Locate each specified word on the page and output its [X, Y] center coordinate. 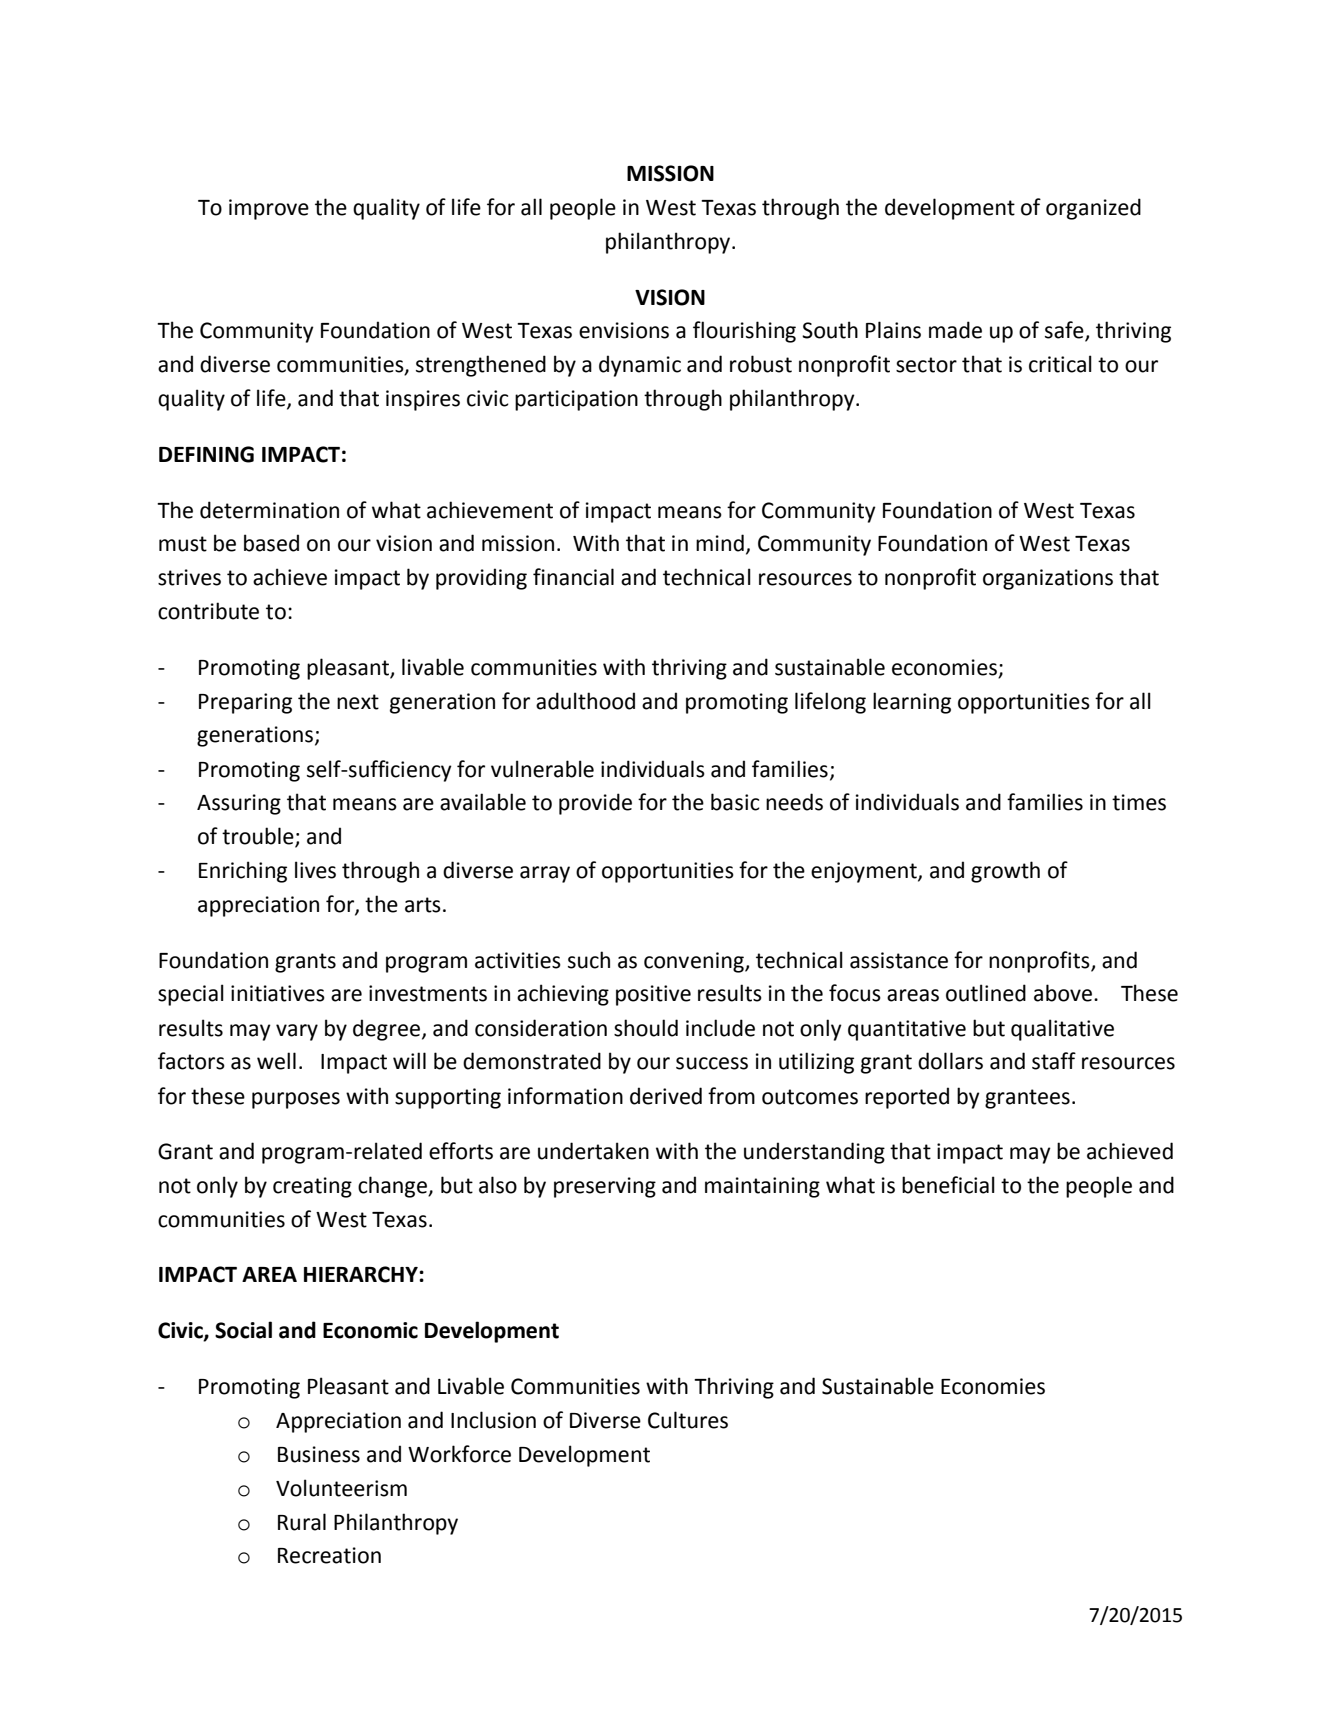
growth [1005, 872]
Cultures [688, 1420]
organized [1093, 209]
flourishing [744, 332]
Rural [302, 1522]
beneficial [948, 1185]
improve [269, 209]
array [545, 874]
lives [315, 870]
